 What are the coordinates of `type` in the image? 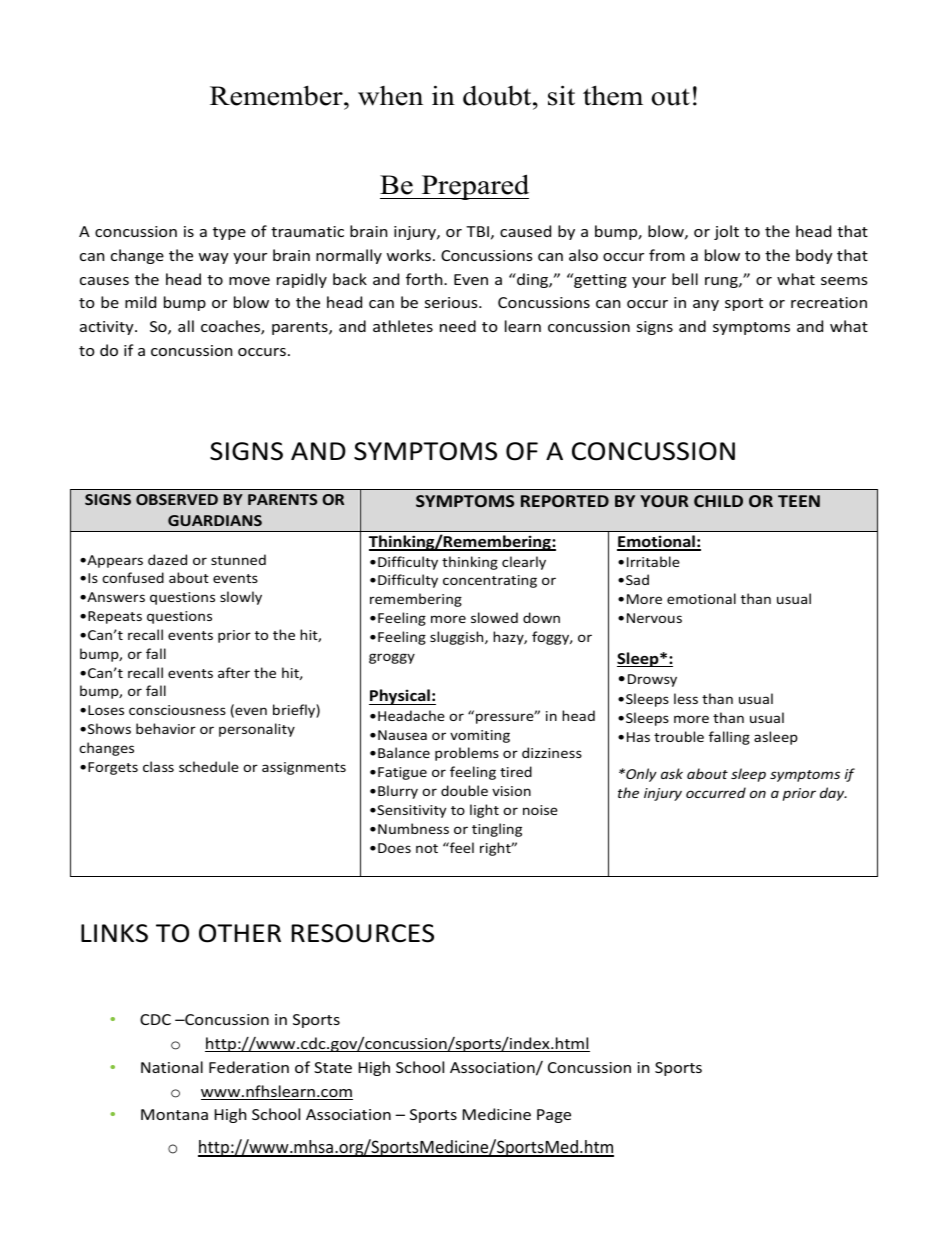 It's located at (229, 233).
